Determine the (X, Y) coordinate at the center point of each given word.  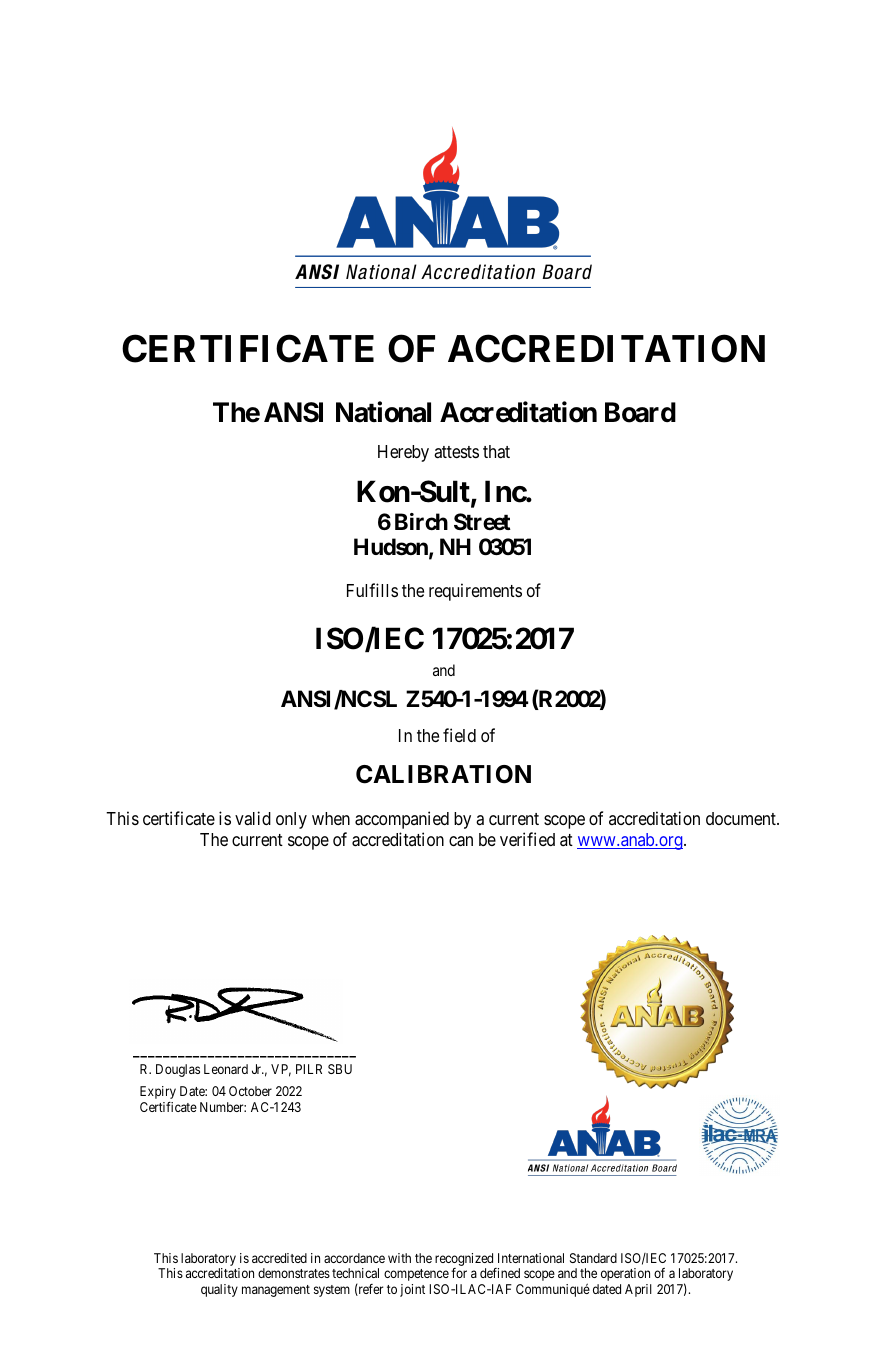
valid (253, 818)
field (459, 735)
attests (456, 452)
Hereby (403, 453)
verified (527, 839)
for (459, 1273)
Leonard (226, 1069)
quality (219, 1290)
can (461, 841)
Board (640, 412)
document (742, 818)
